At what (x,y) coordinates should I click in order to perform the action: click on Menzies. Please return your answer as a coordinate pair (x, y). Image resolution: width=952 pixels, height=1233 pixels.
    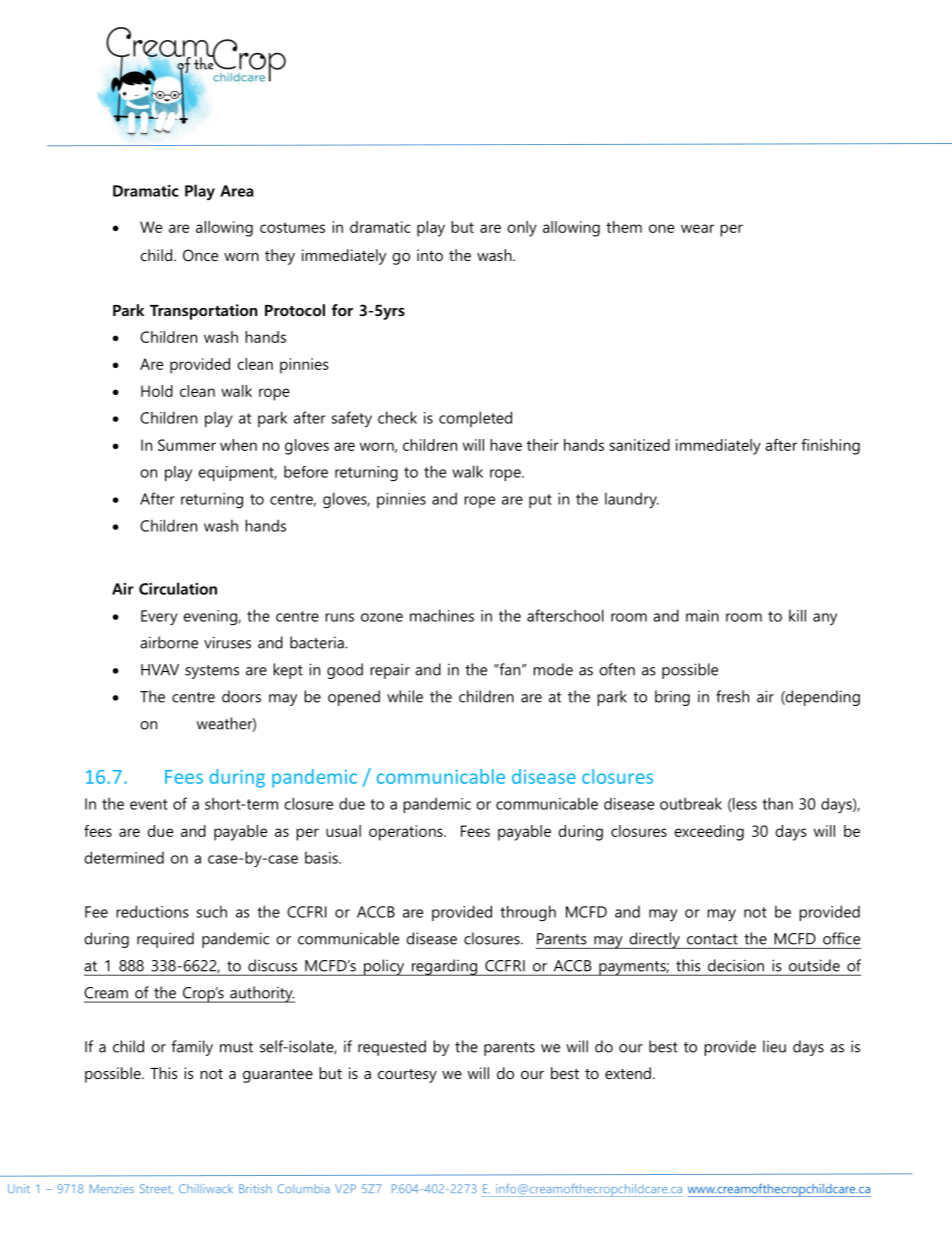
    Looking at the image, I should click on (112, 1188).
